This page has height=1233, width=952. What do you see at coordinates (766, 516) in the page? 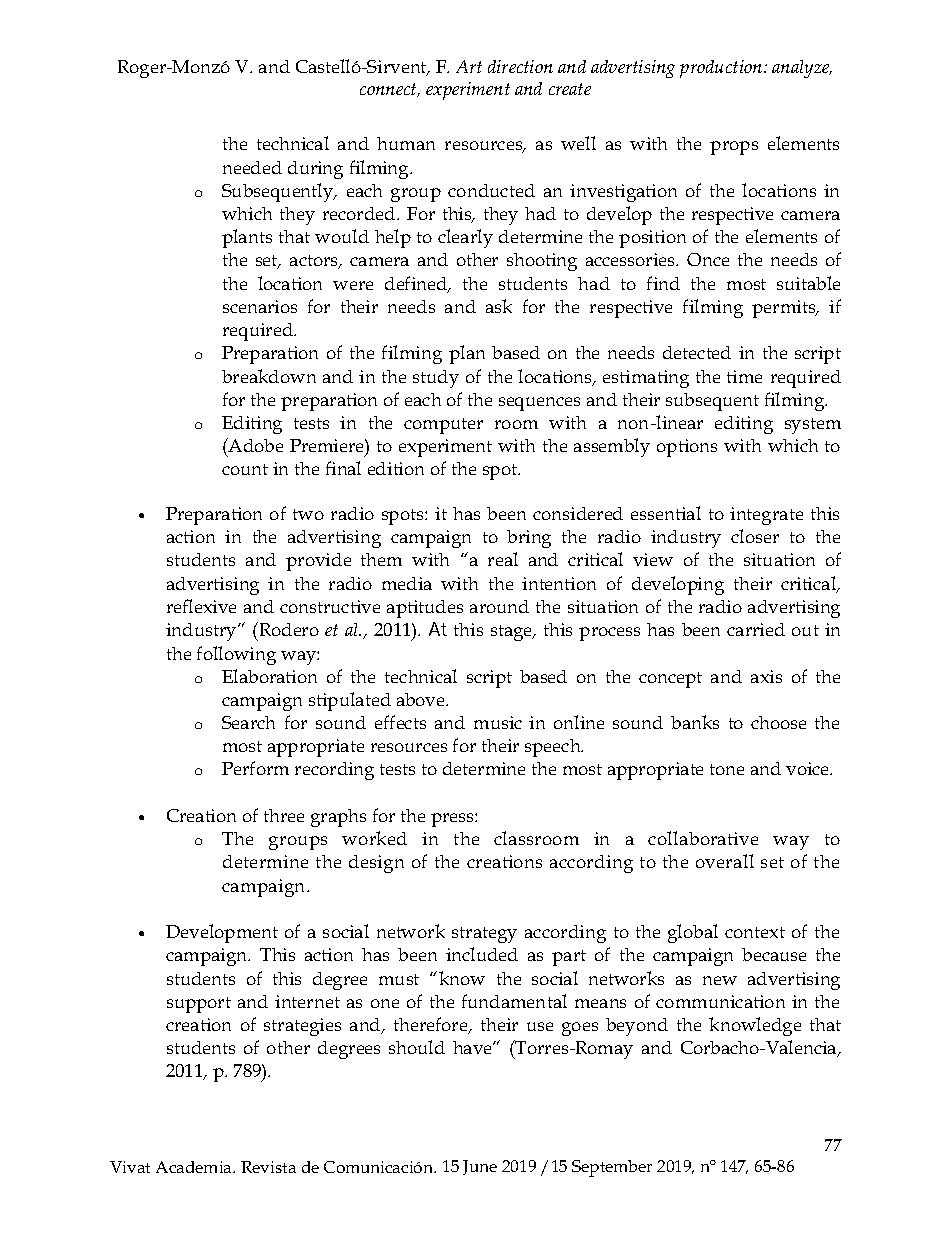
I see `integrate` at bounding box center [766, 516].
